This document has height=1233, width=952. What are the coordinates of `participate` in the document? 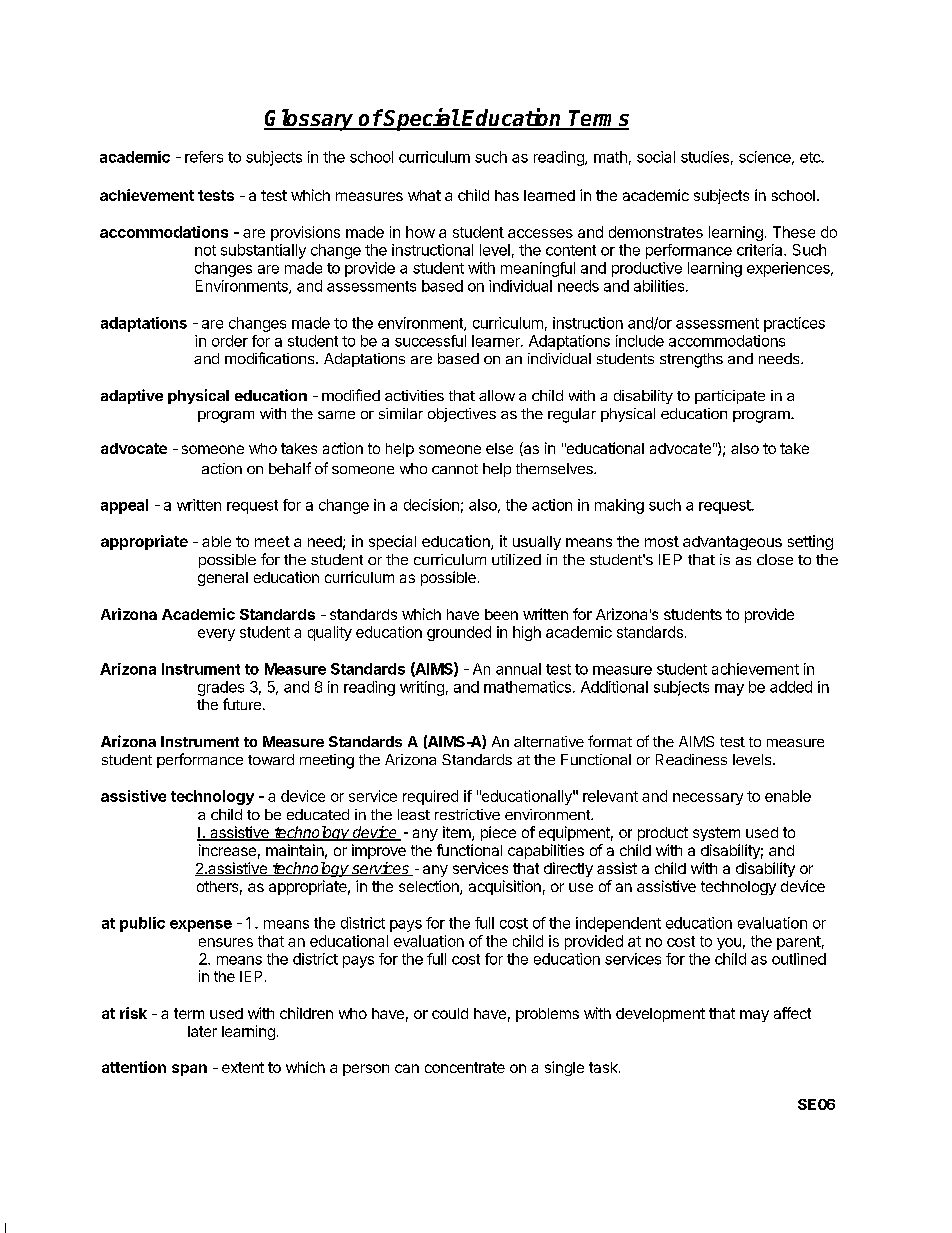 It's located at (730, 397).
